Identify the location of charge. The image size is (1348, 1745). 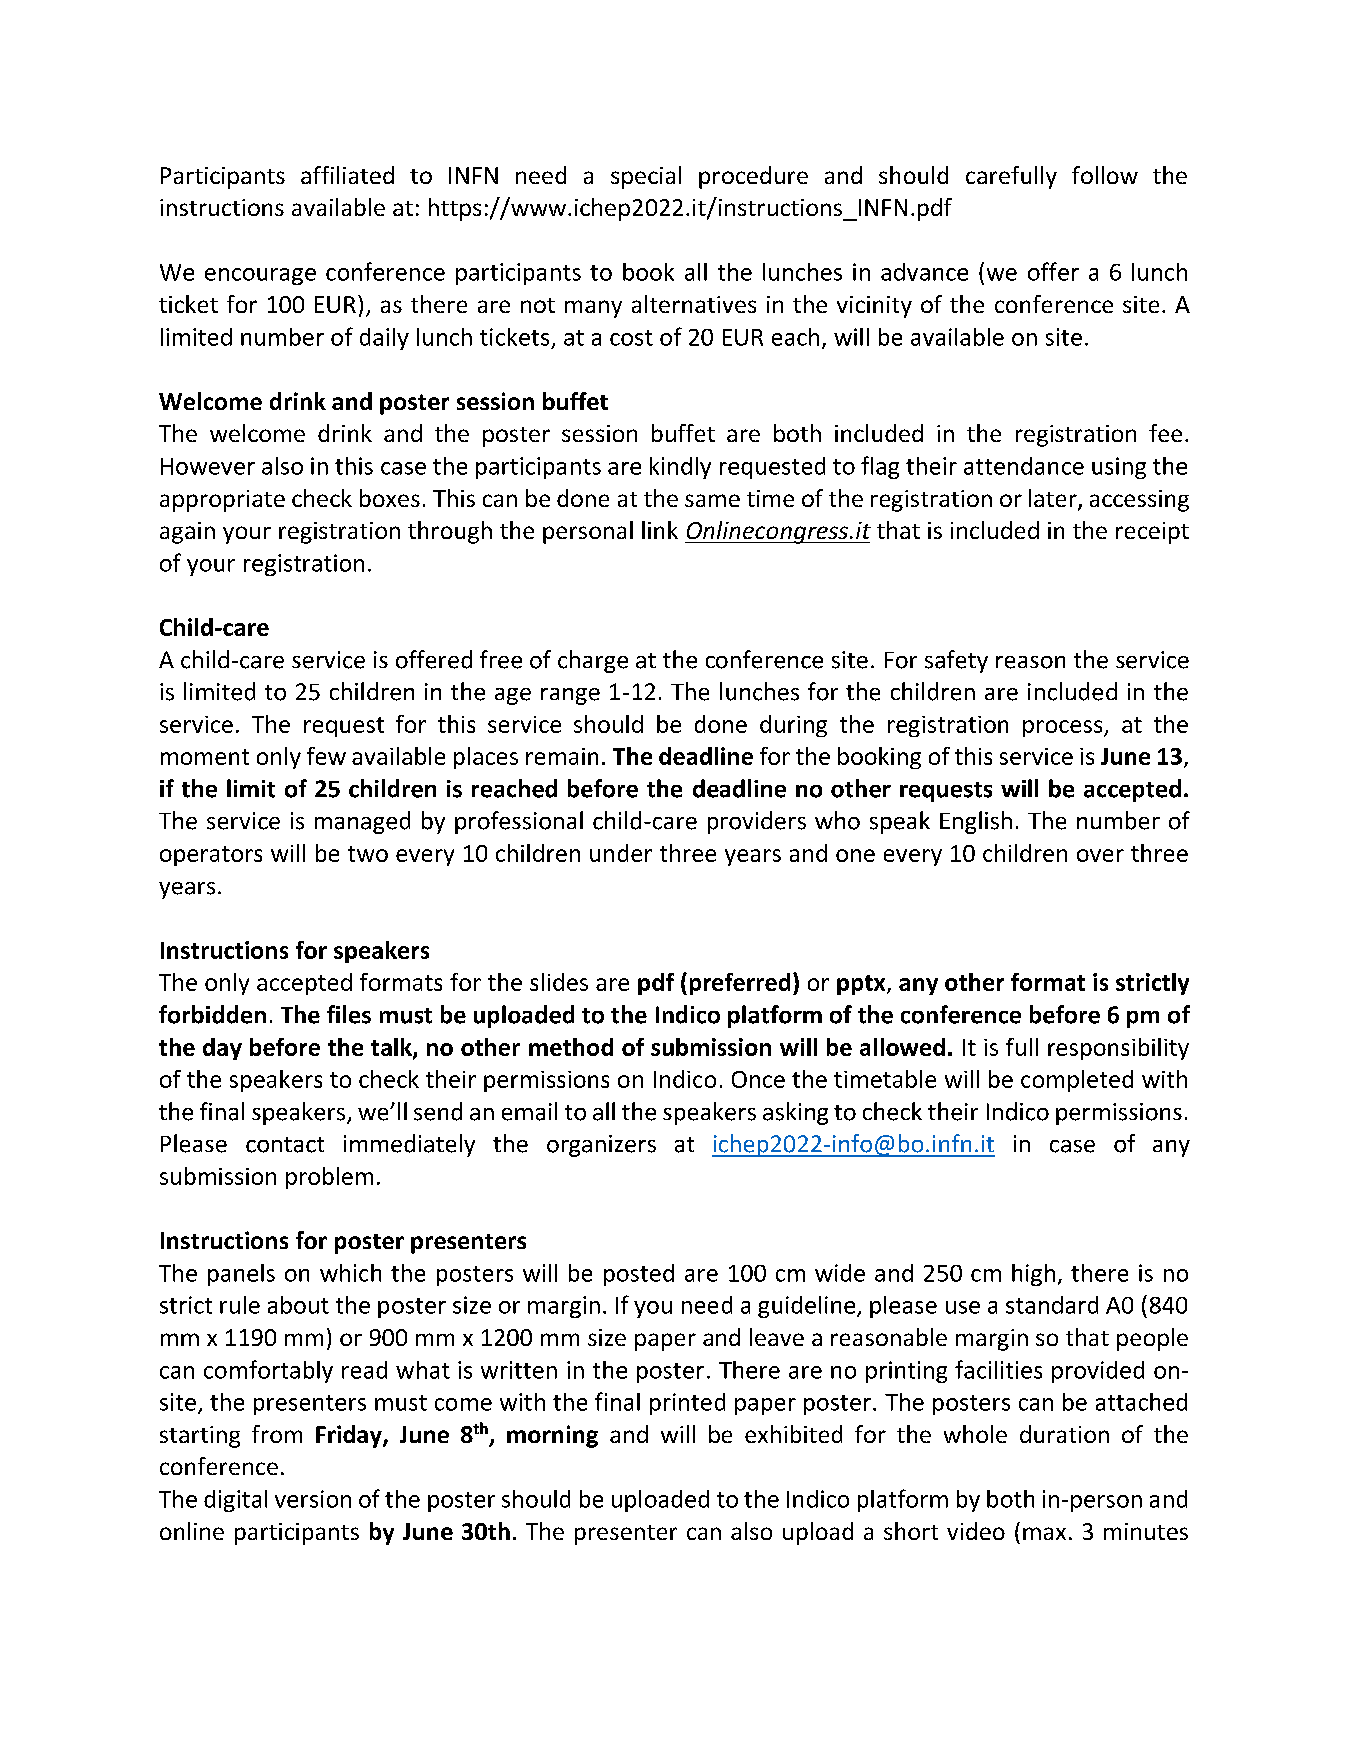
(593, 661).
